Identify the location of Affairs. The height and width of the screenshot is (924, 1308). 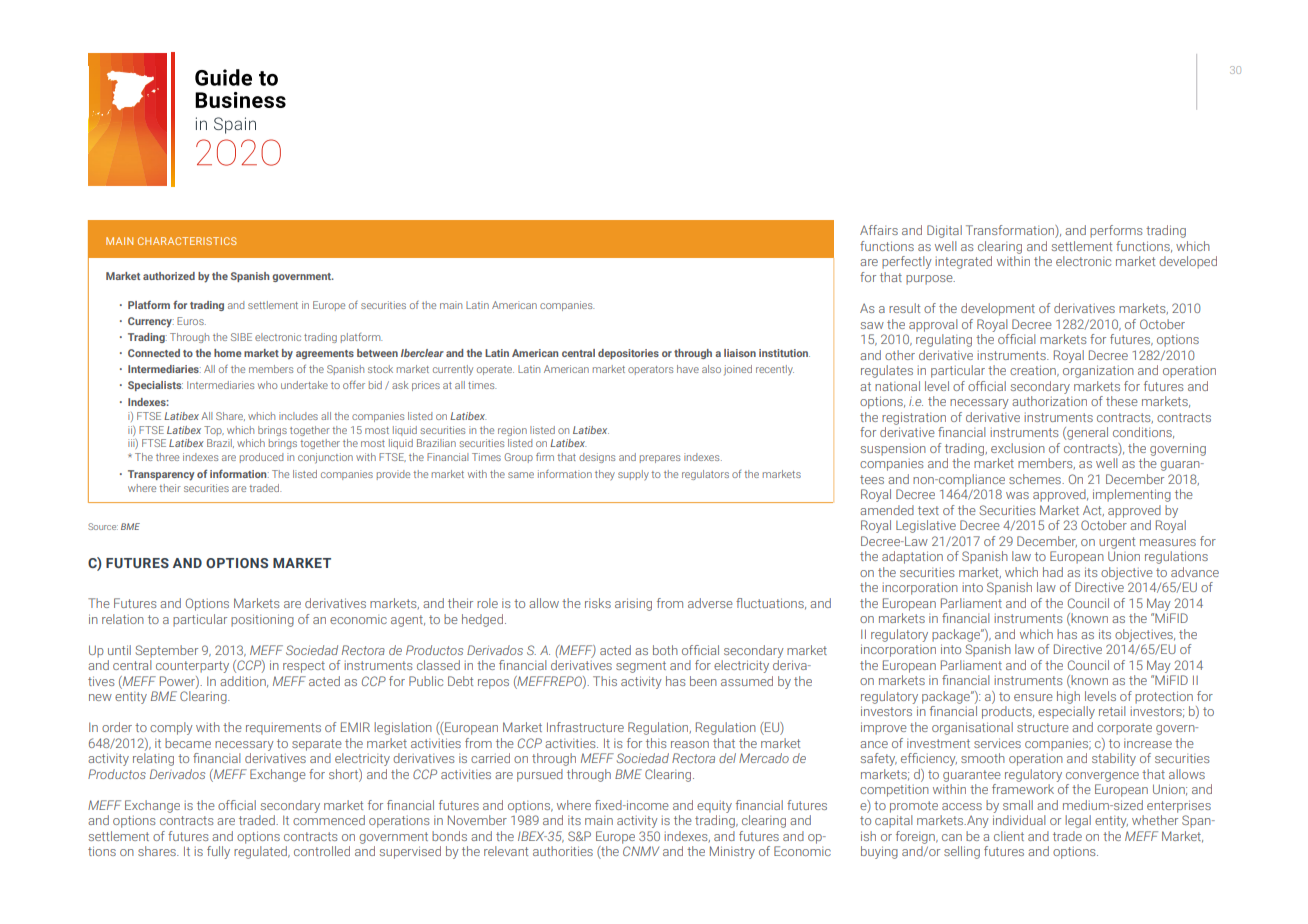
(879, 230).
